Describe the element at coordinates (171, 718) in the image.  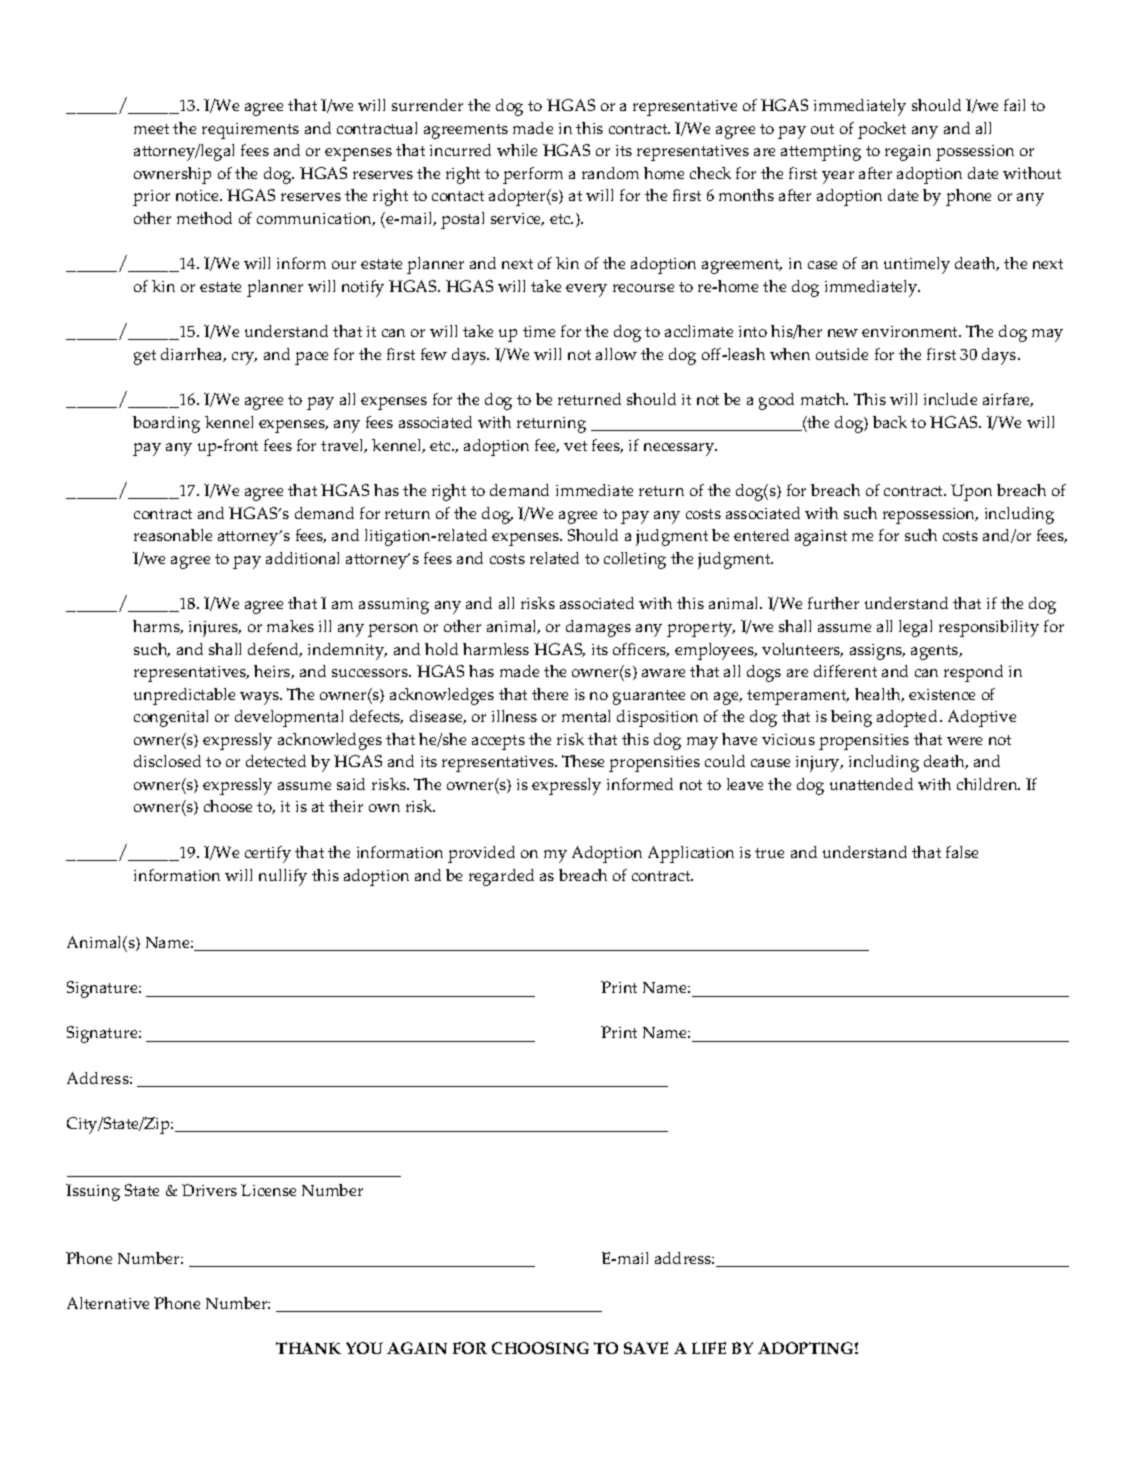
I see `congenital` at that location.
